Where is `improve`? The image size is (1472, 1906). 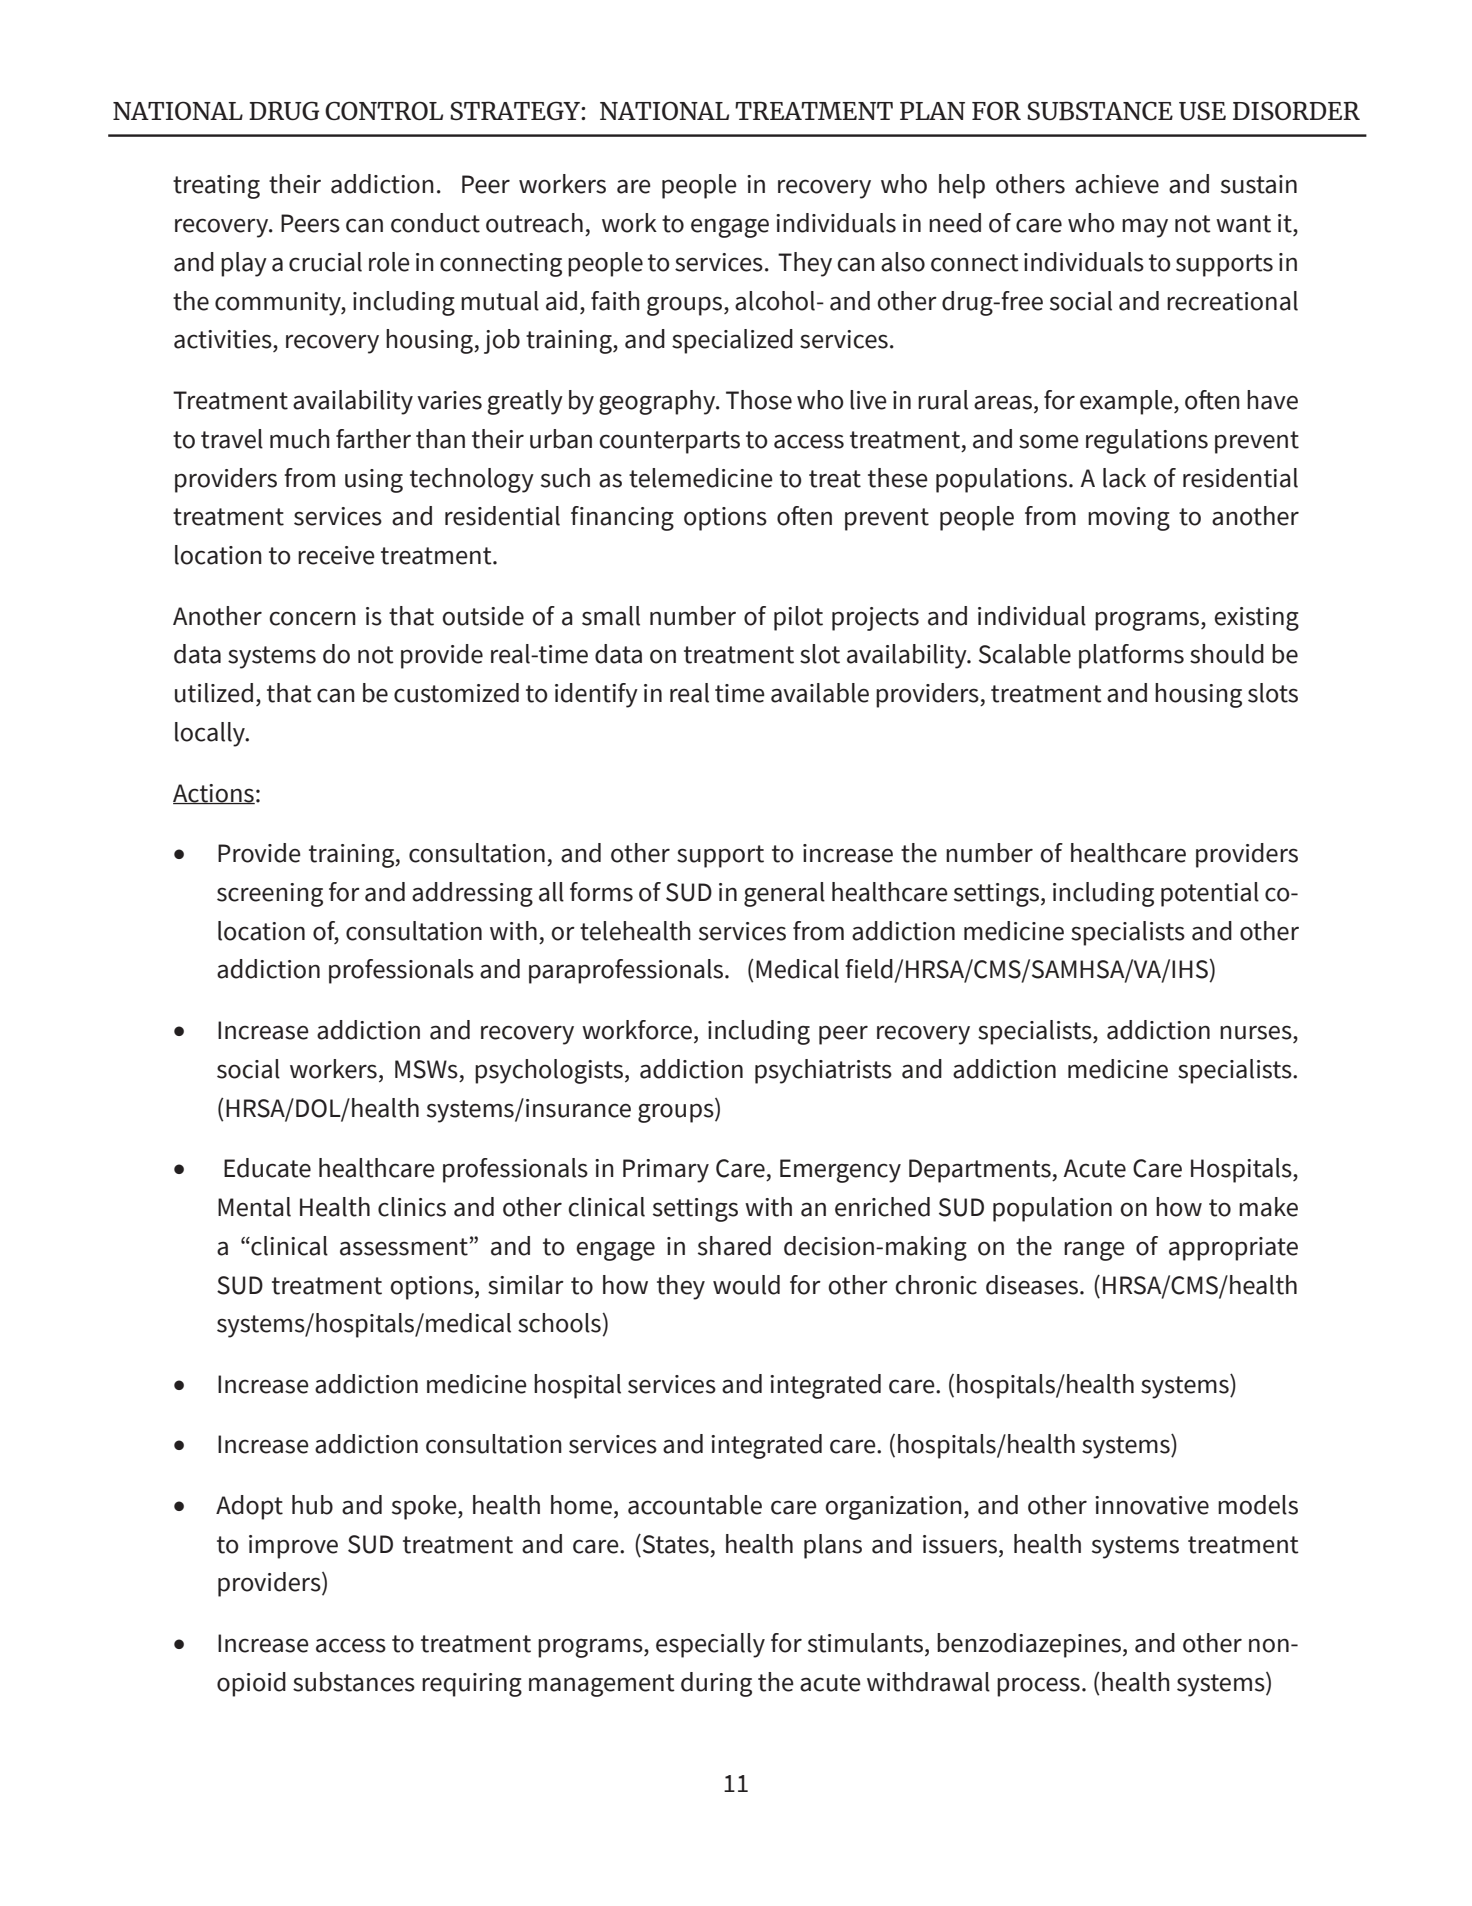 improve is located at coordinates (293, 1547).
